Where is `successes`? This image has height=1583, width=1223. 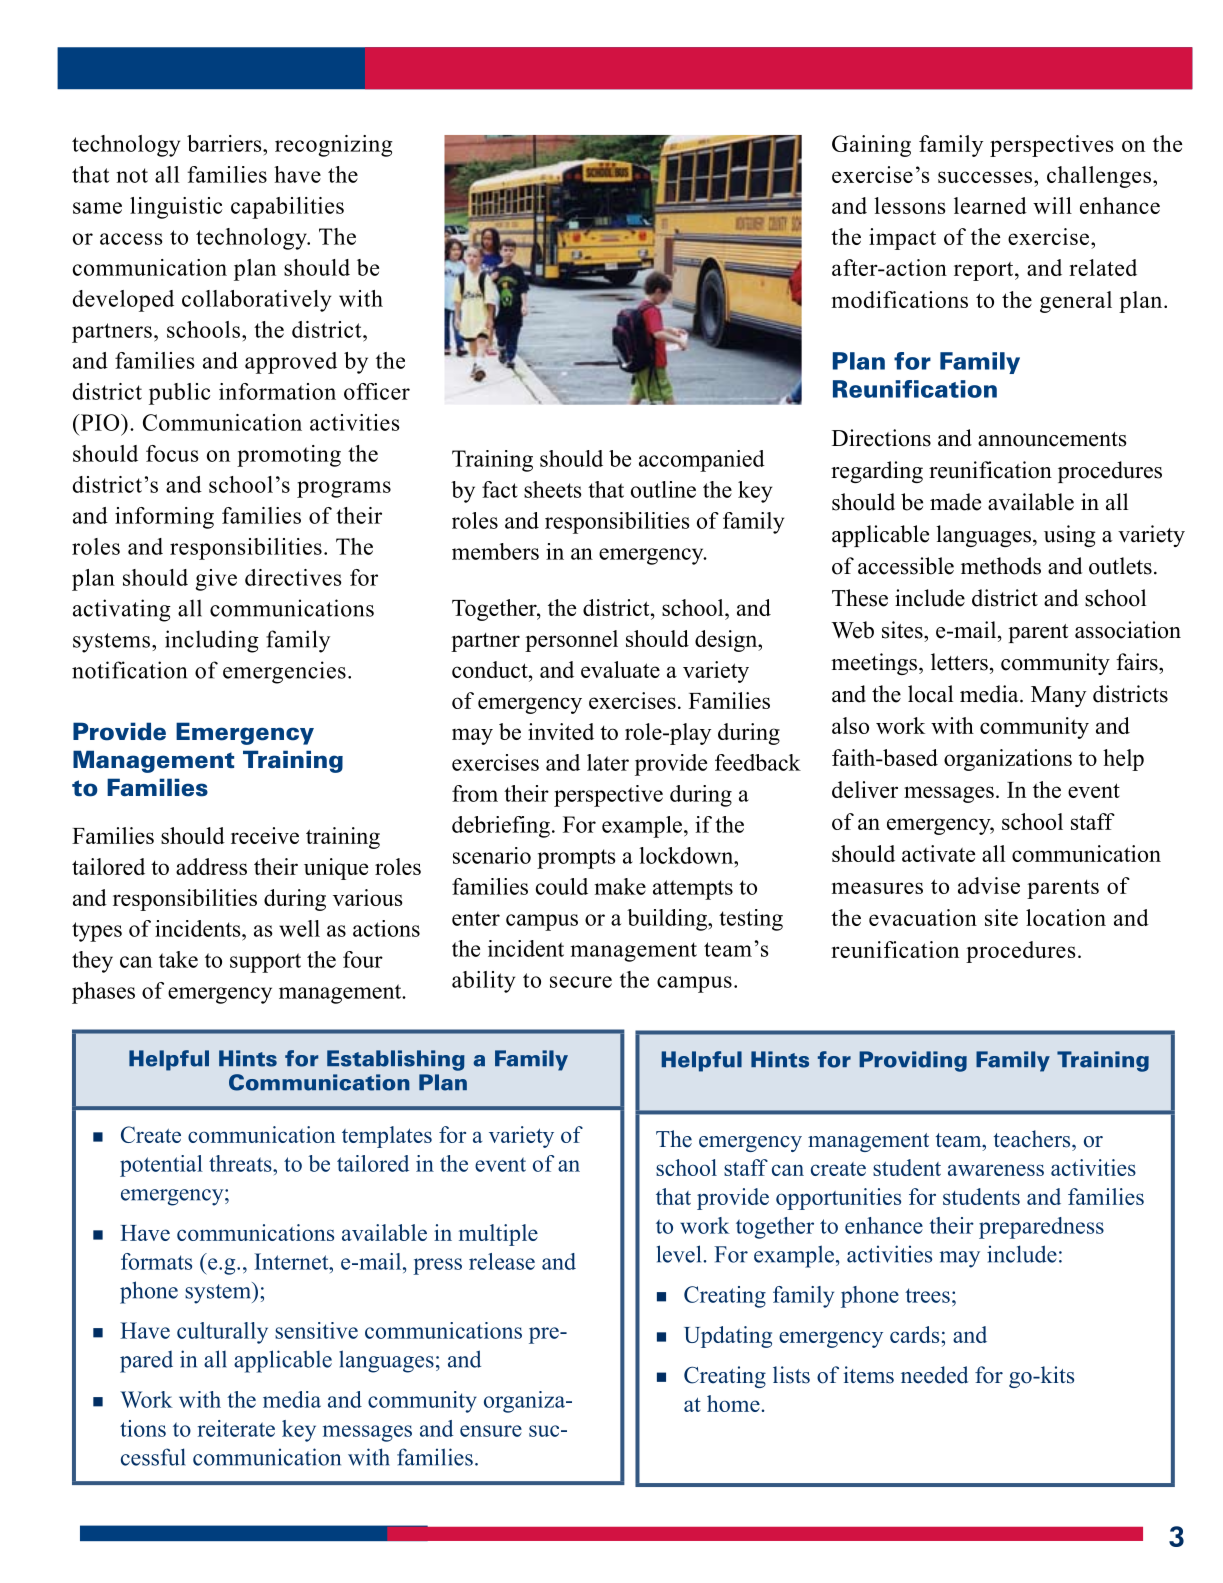
successes is located at coordinates (985, 177).
